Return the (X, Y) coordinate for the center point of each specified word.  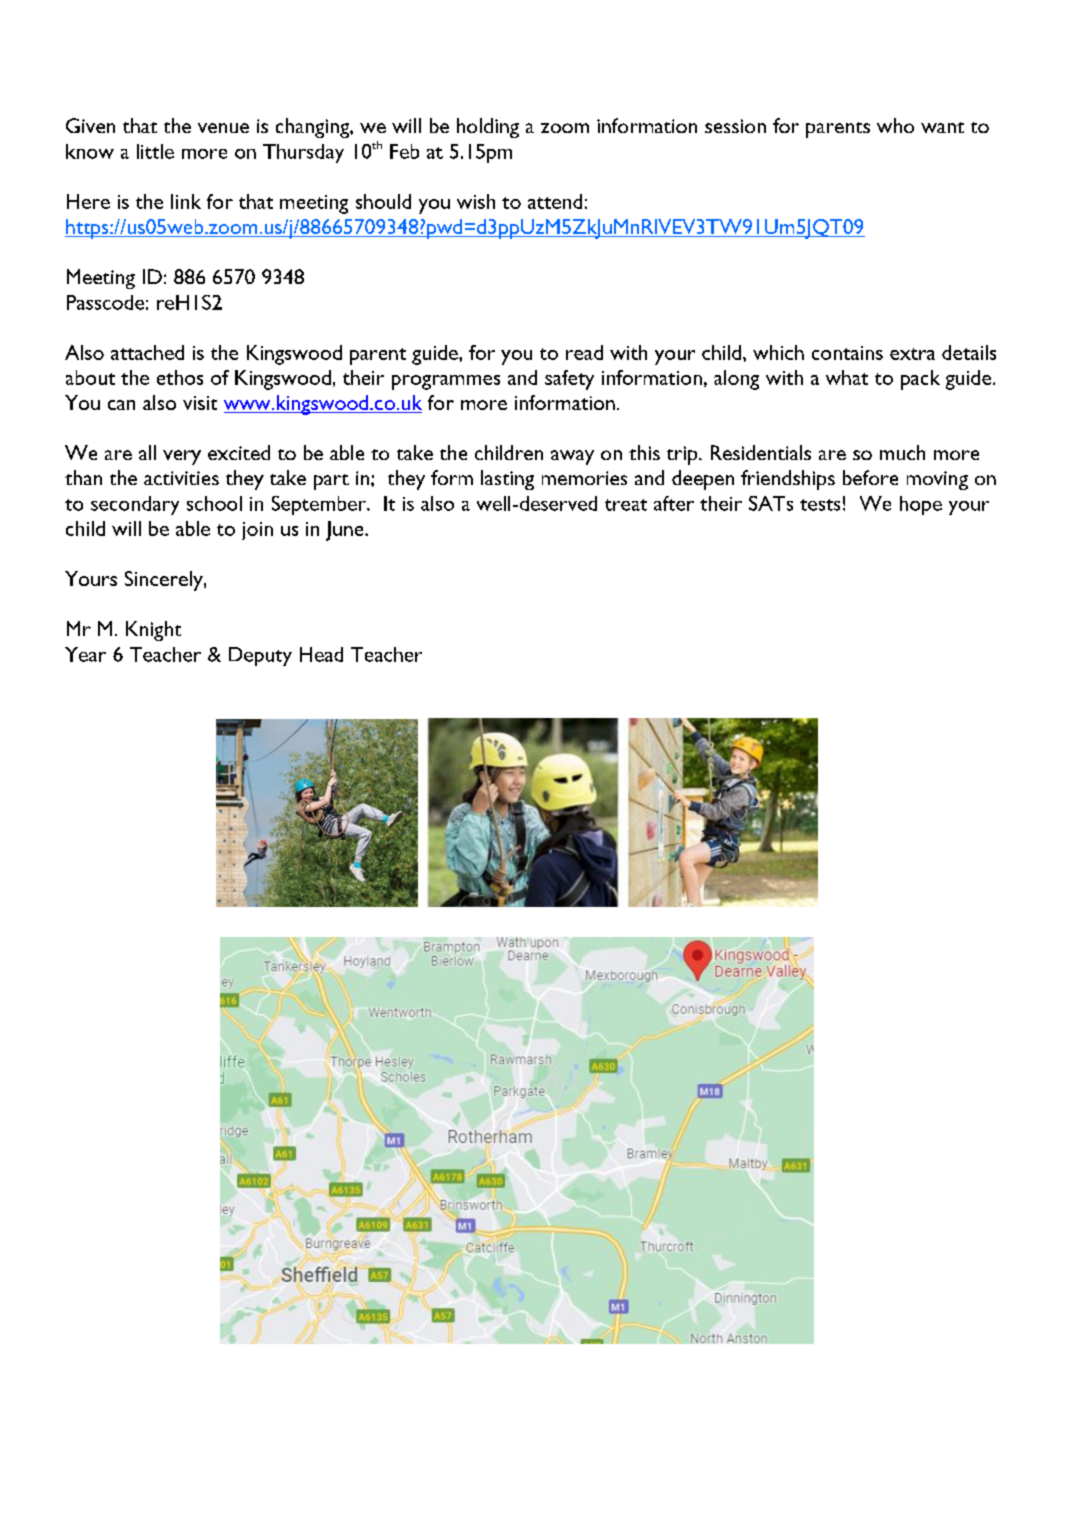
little (155, 151)
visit (200, 403)
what (847, 377)
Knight (153, 631)
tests (820, 505)
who (895, 125)
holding (488, 128)
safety (569, 380)
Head (321, 654)
